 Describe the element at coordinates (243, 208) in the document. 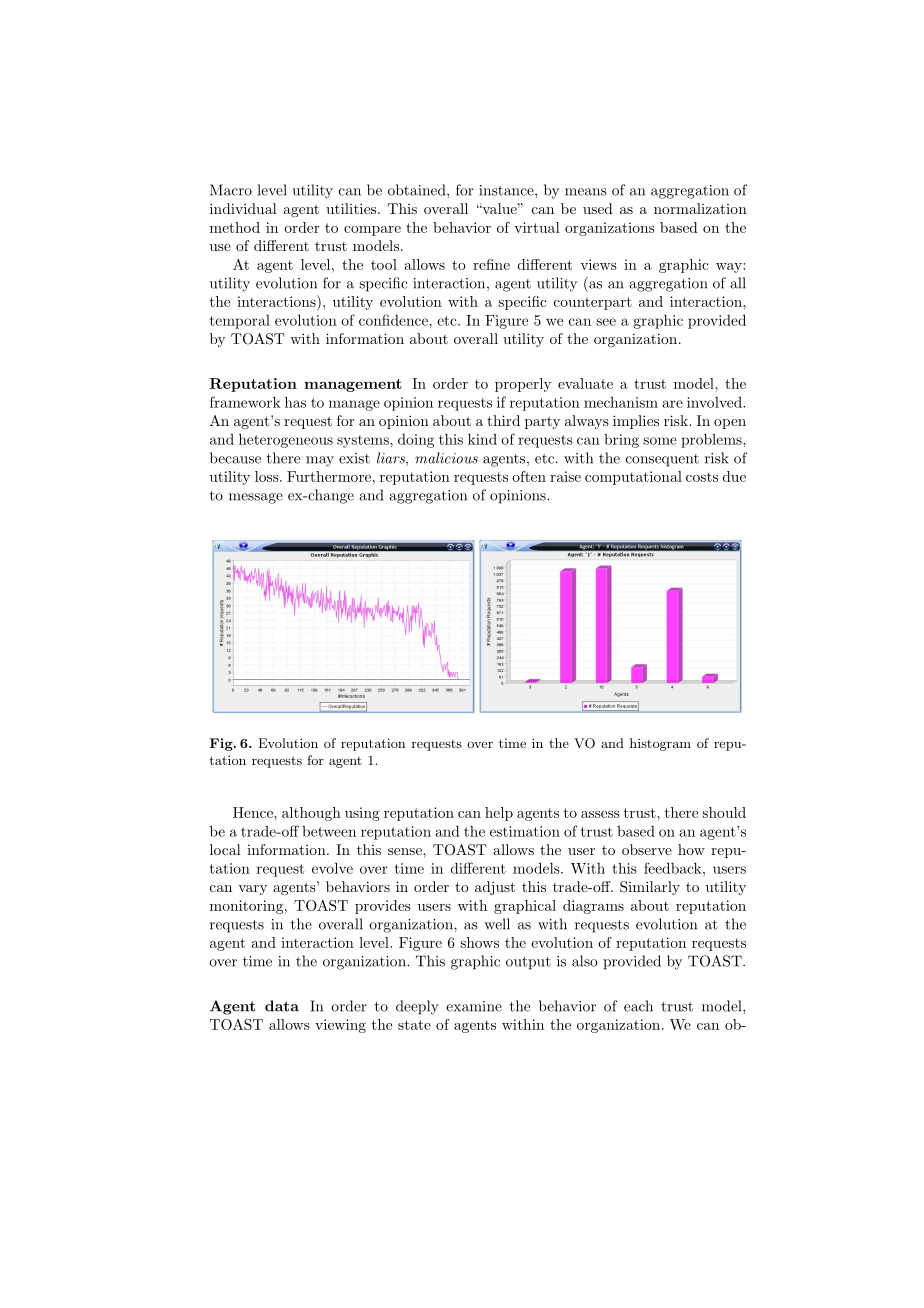

I see `individual` at that location.
